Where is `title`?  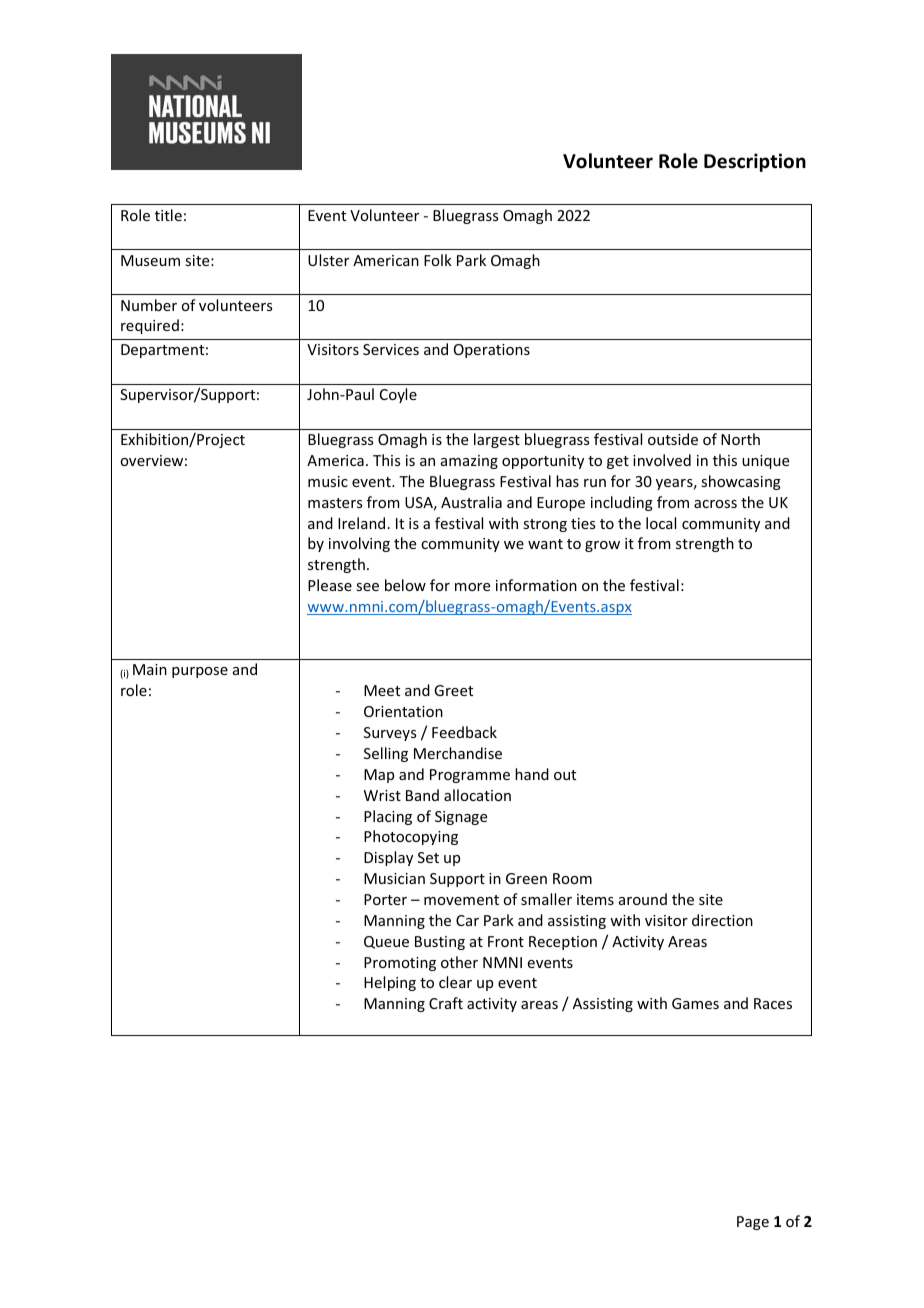 title is located at coordinates (168, 215).
